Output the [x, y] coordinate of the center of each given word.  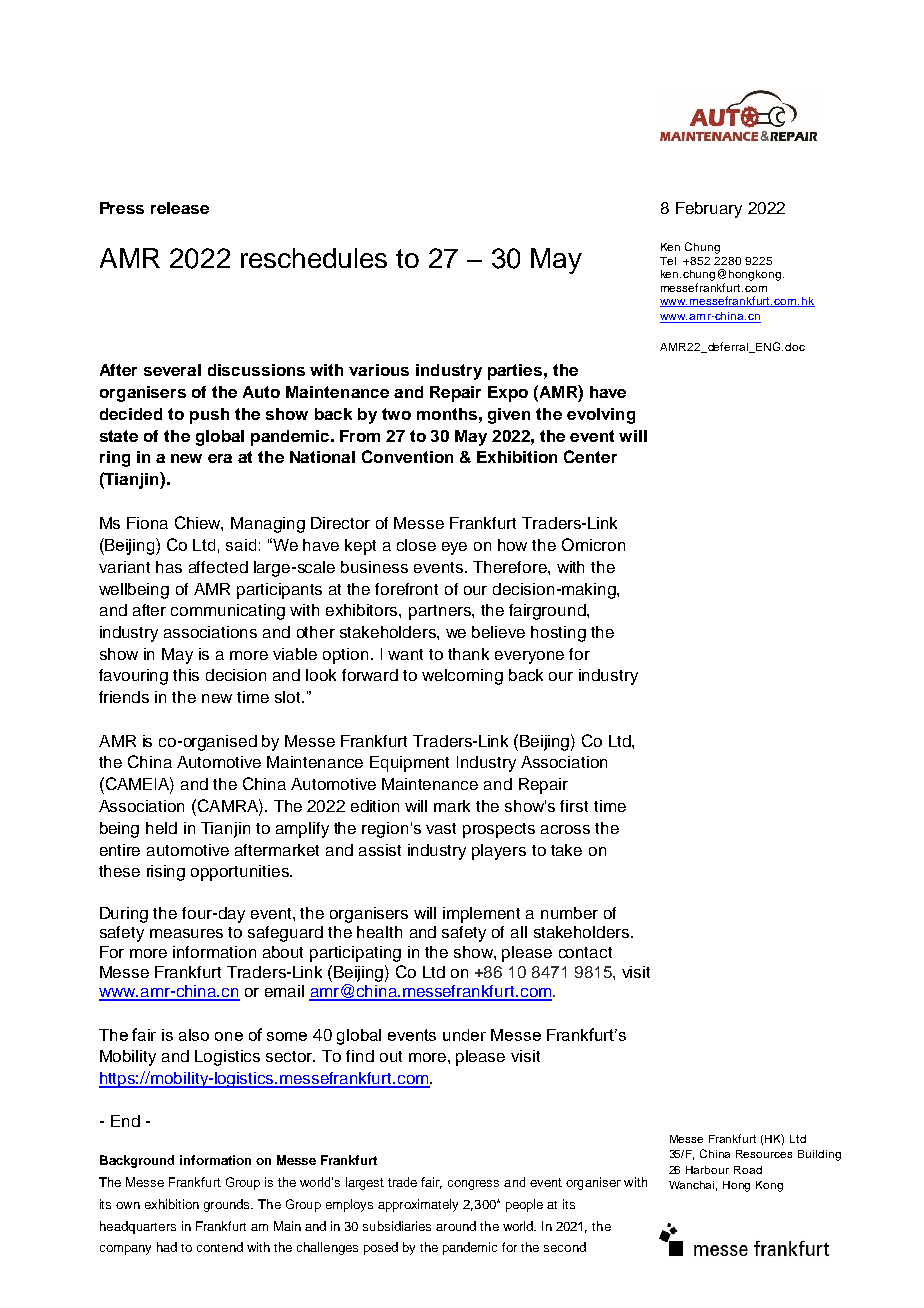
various [379, 370]
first [574, 806]
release [180, 208]
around [456, 1226]
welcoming [462, 677]
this [186, 675]
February [709, 210]
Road [748, 1170]
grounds [228, 1205]
